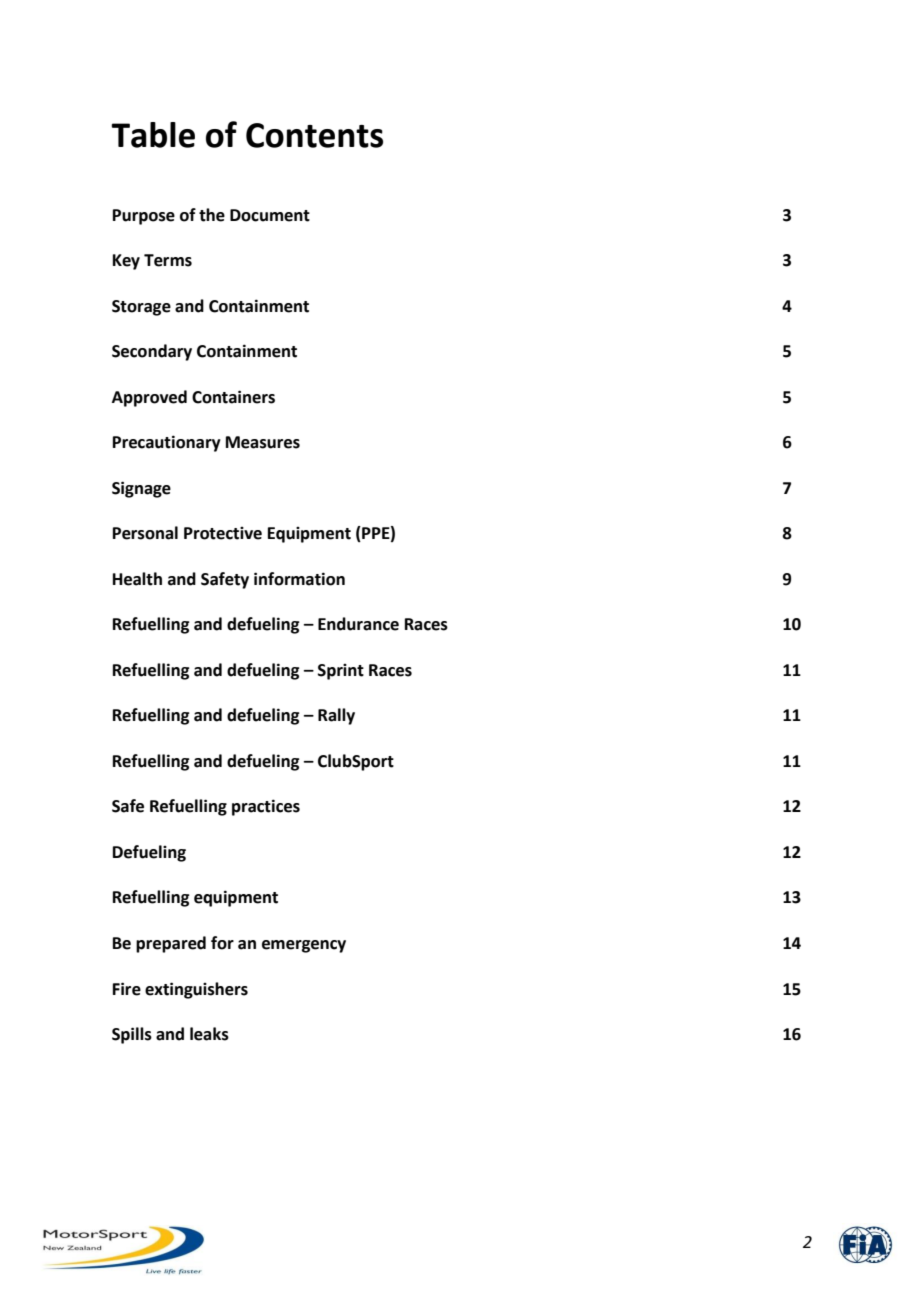 This page has height=1308, width=924. What do you see at coordinates (270, 215) in the page?
I see `Document` at bounding box center [270, 215].
